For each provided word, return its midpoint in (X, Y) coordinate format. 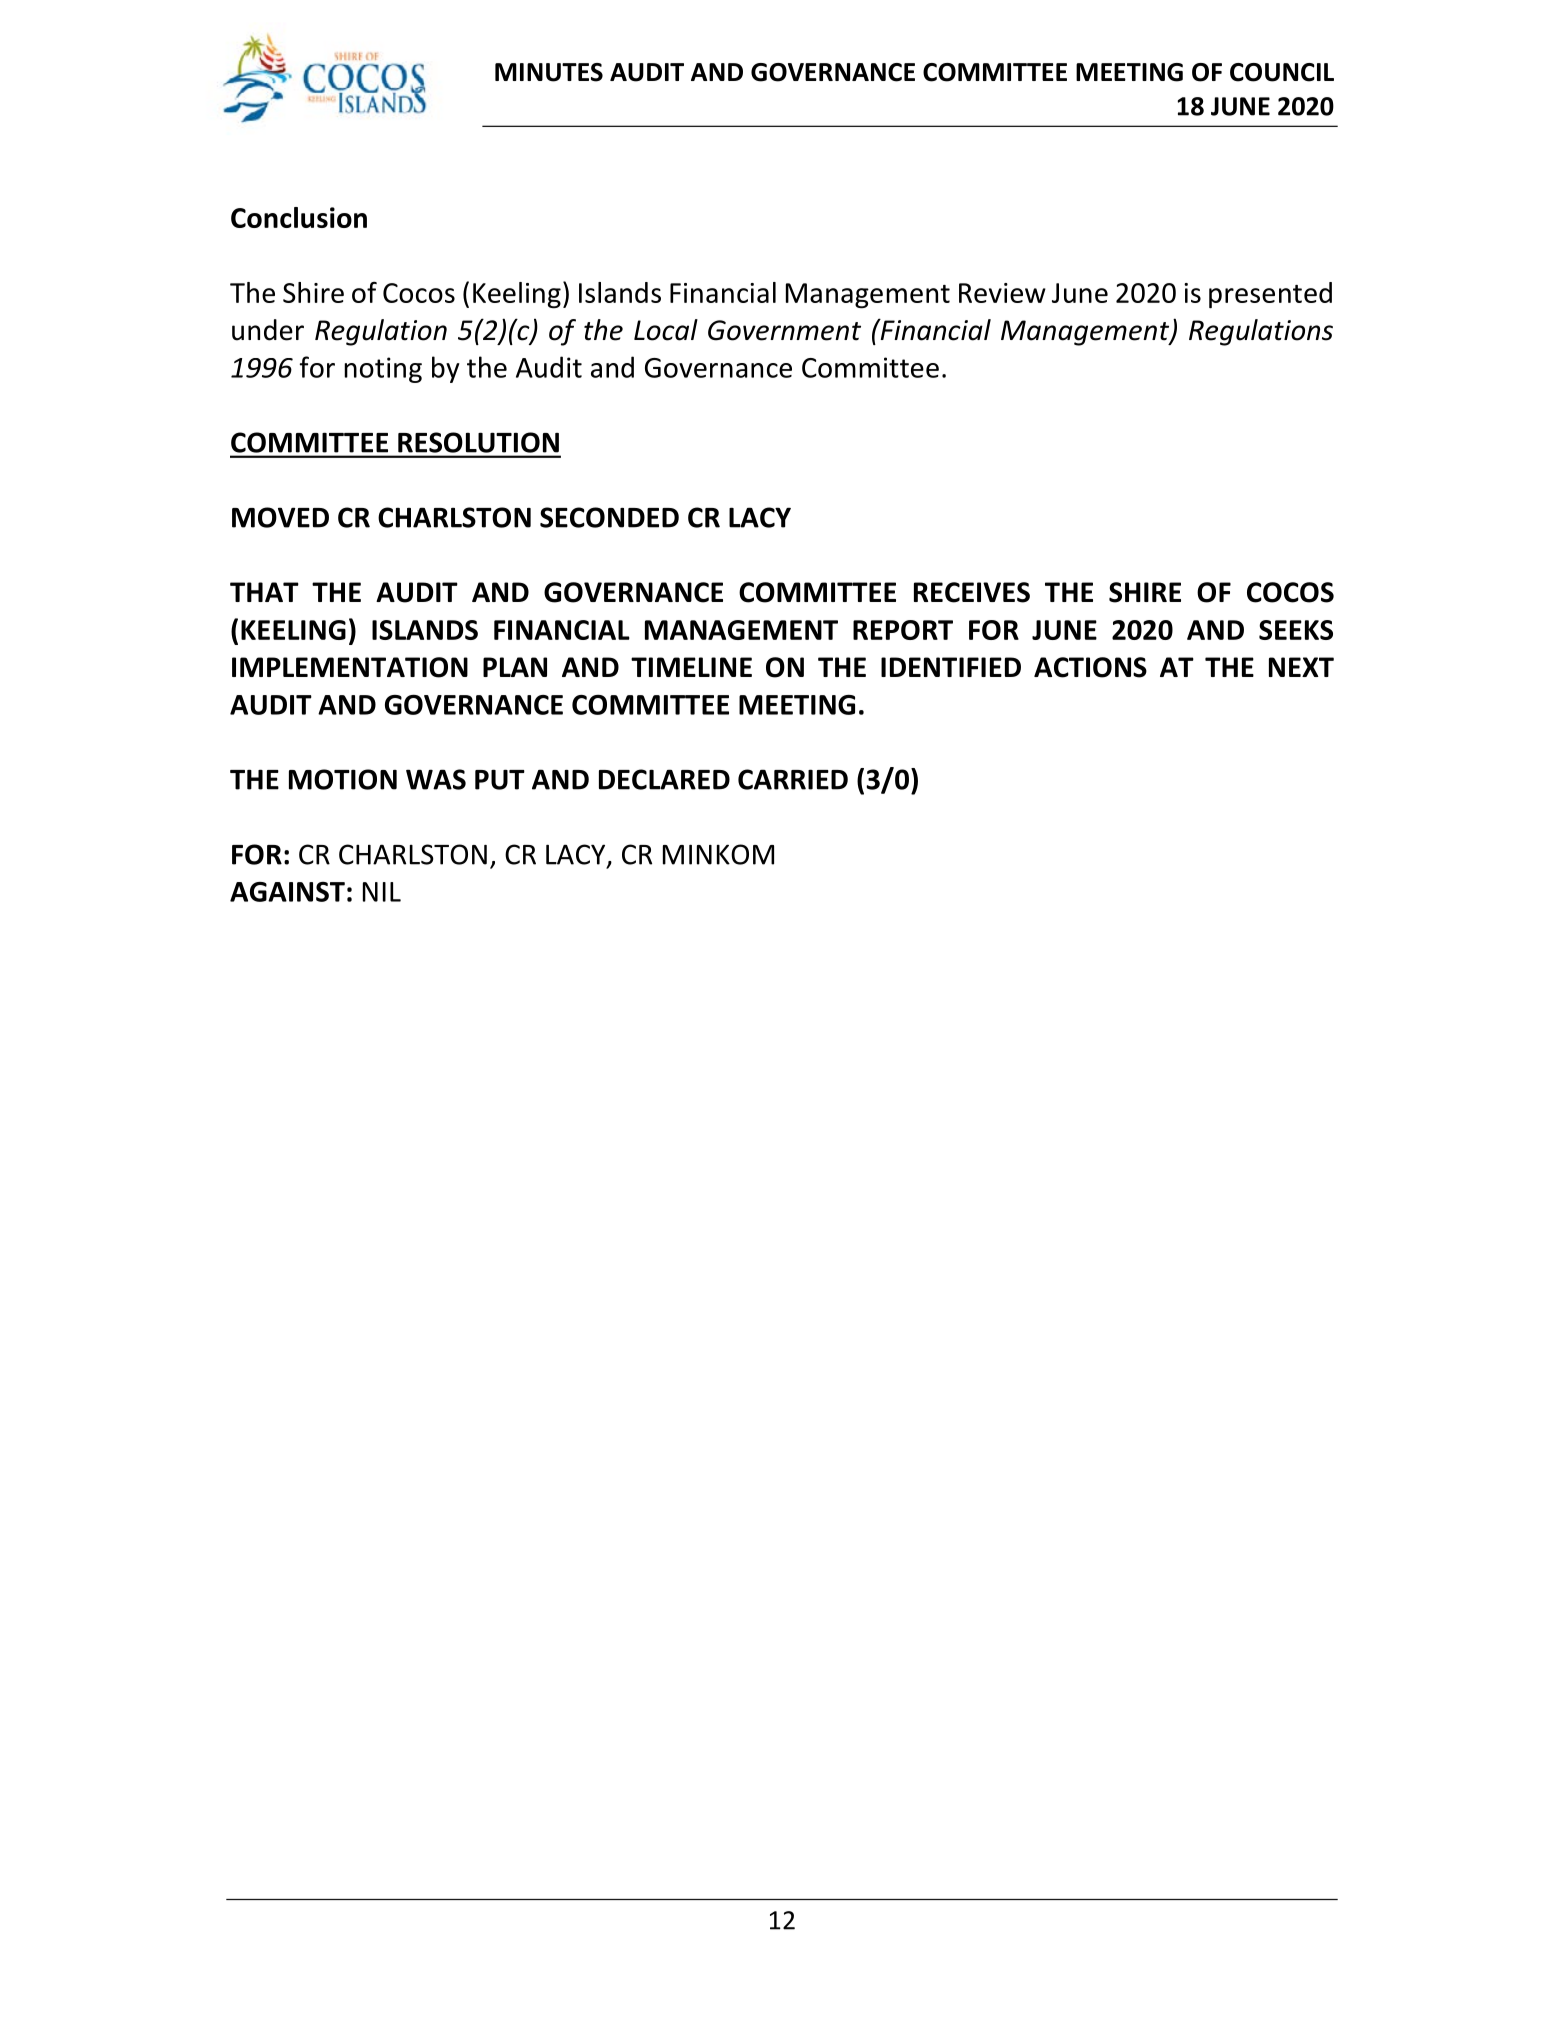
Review (1002, 293)
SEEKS (1296, 630)
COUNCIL (1282, 72)
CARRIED (793, 779)
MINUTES (549, 72)
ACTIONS (1090, 667)
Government (784, 330)
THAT (264, 592)
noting (383, 370)
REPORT (903, 630)
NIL (382, 892)
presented (1270, 295)
